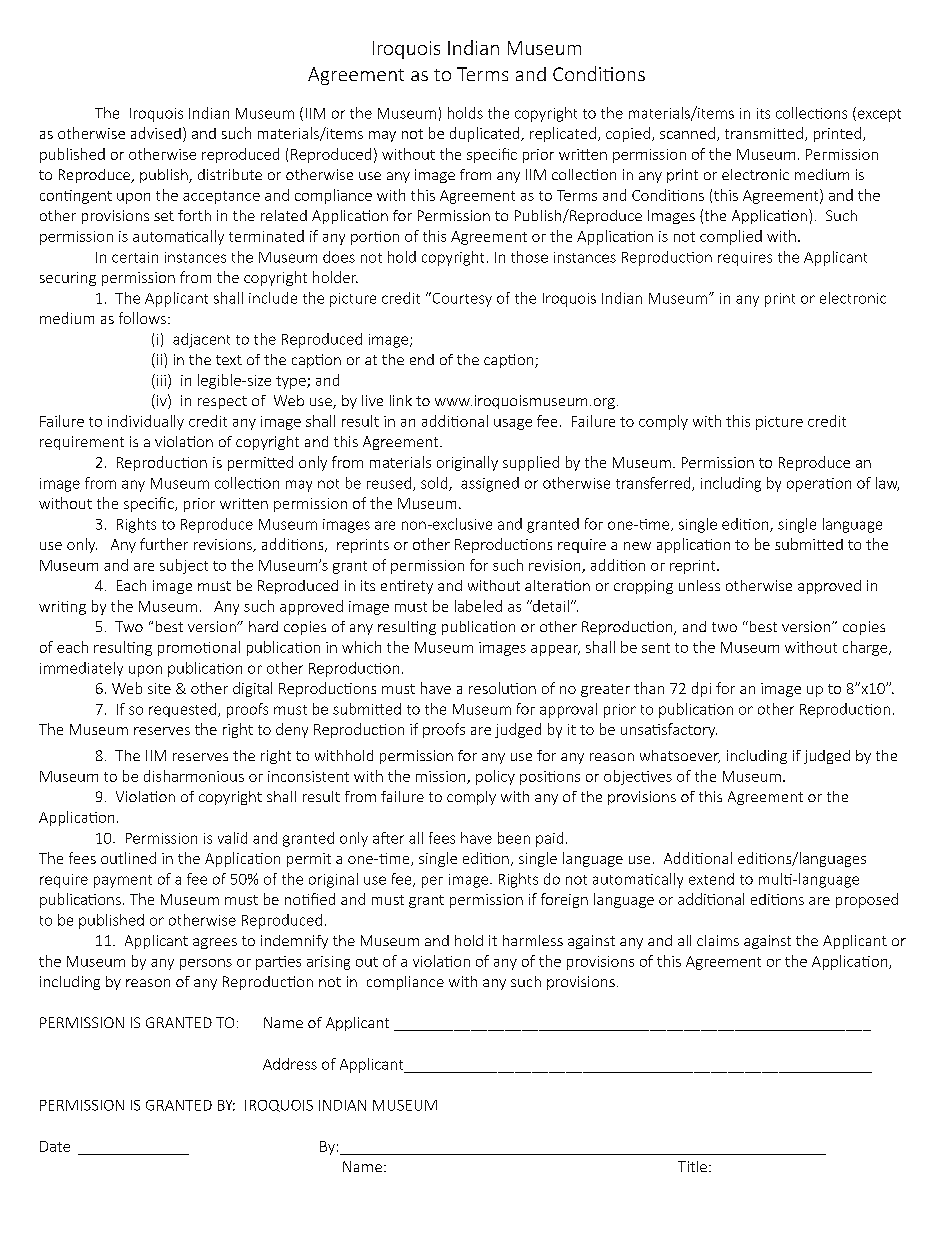 Image resolution: width=952 pixels, height=1233 pixels. Describe the element at coordinates (692, 1166) in the document. I see `Title` at that location.
